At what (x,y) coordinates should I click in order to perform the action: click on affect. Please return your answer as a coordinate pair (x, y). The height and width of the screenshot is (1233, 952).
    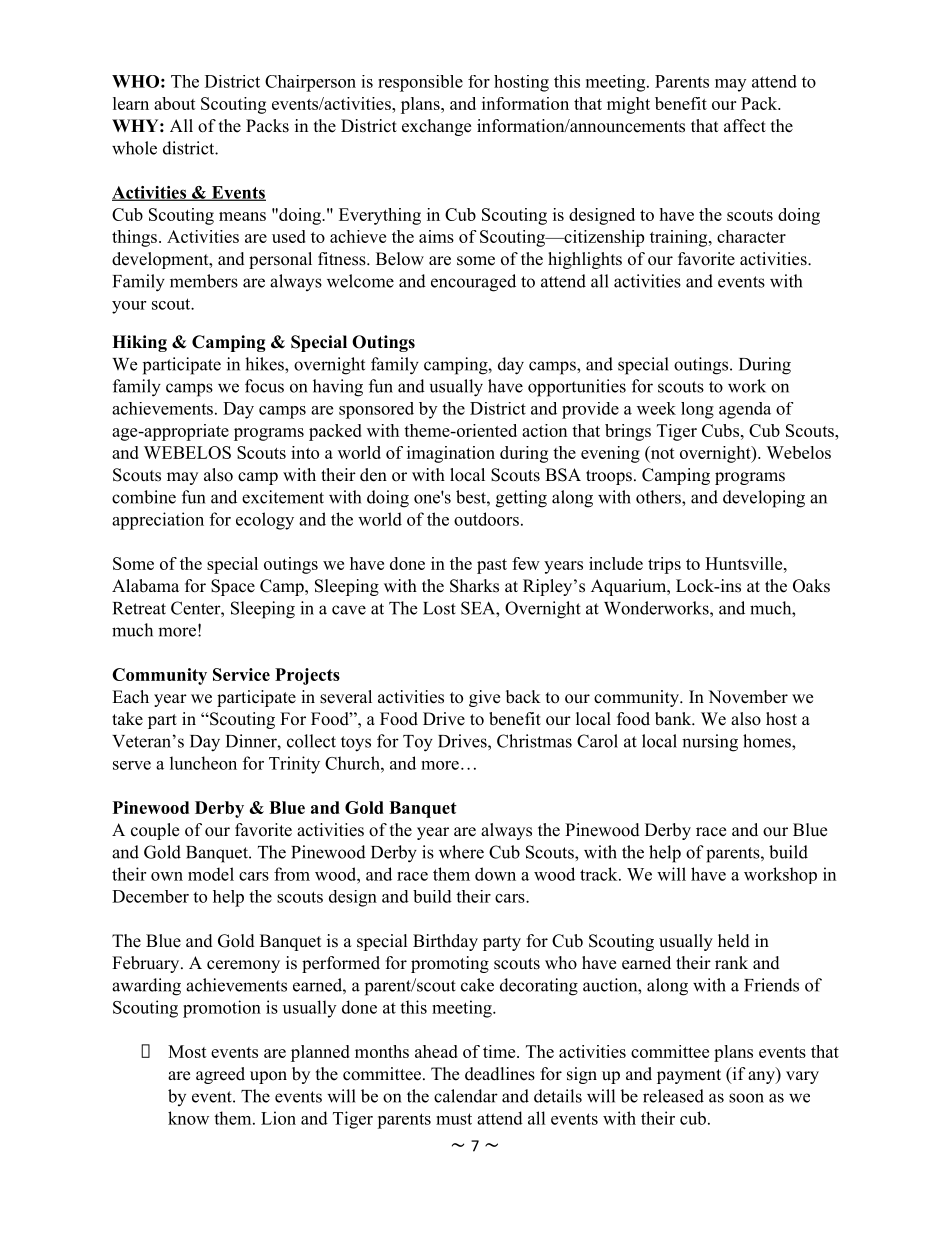
    Looking at the image, I should click on (745, 126).
